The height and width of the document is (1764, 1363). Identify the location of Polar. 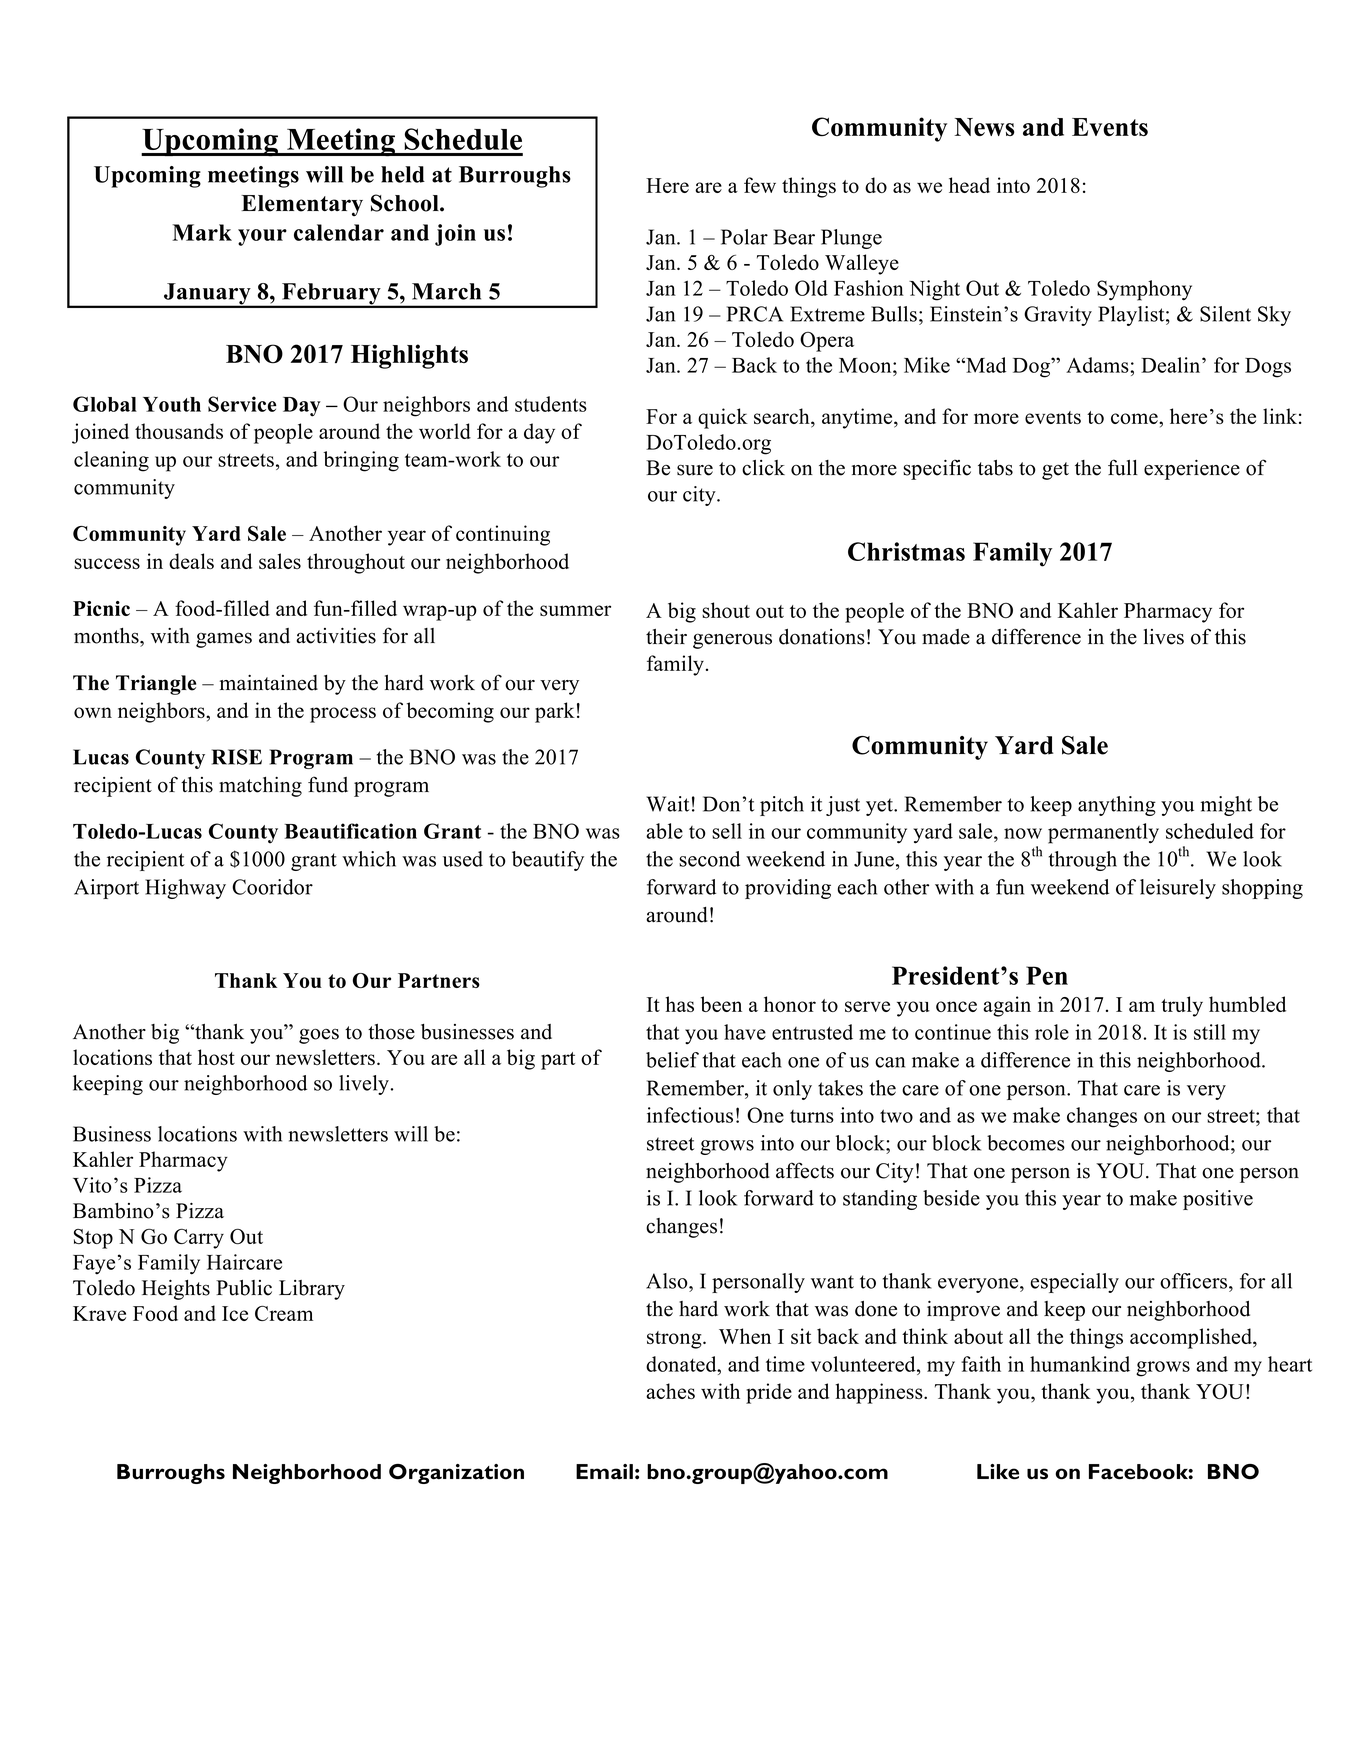
(744, 237).
